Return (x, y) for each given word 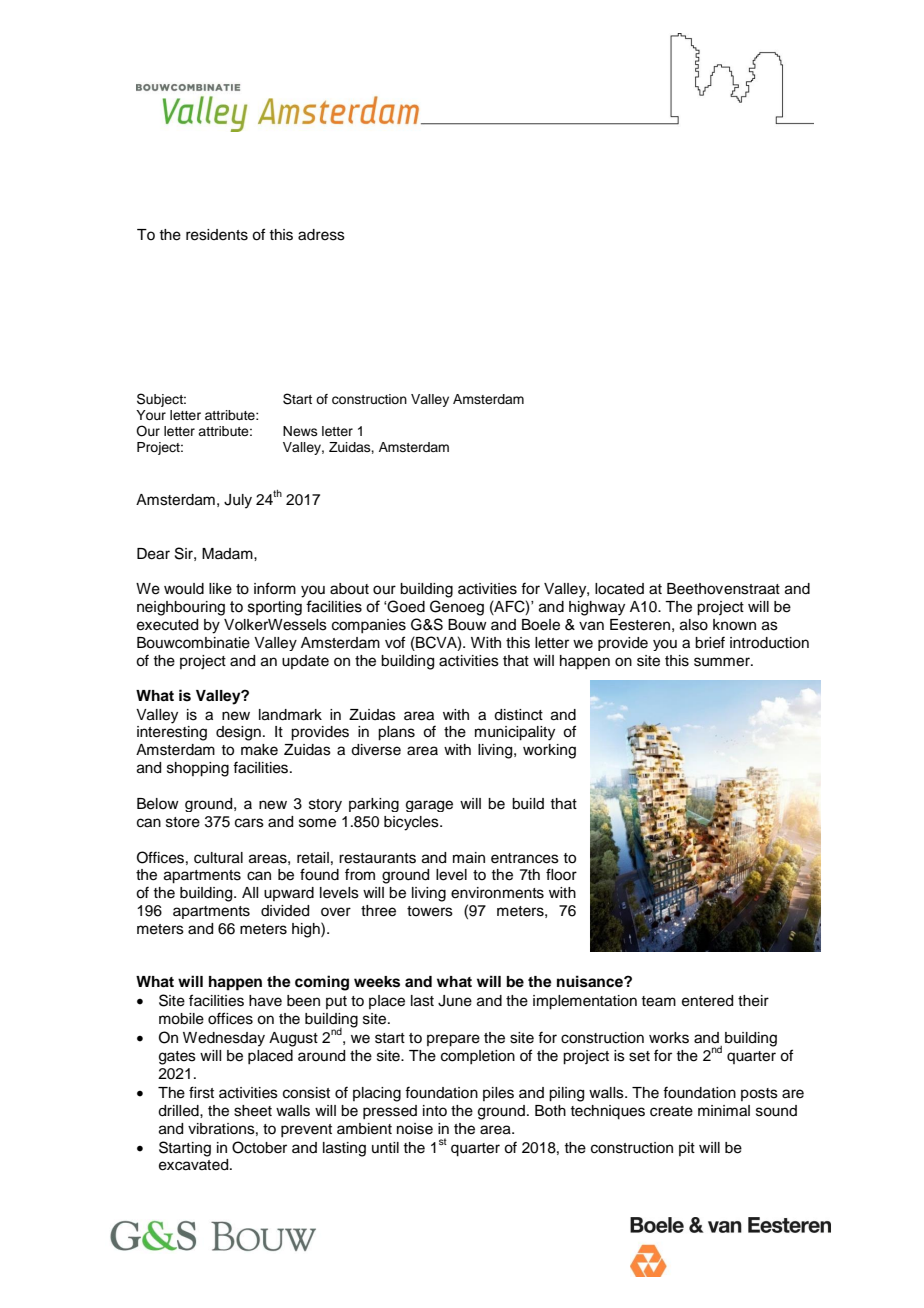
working (549, 751)
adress (321, 235)
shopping (198, 769)
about (349, 589)
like (220, 589)
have (265, 1001)
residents (217, 235)
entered (707, 1001)
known (734, 625)
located (619, 589)
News (300, 431)
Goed (405, 606)
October (259, 1147)
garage (429, 806)
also (694, 625)
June (455, 1001)
